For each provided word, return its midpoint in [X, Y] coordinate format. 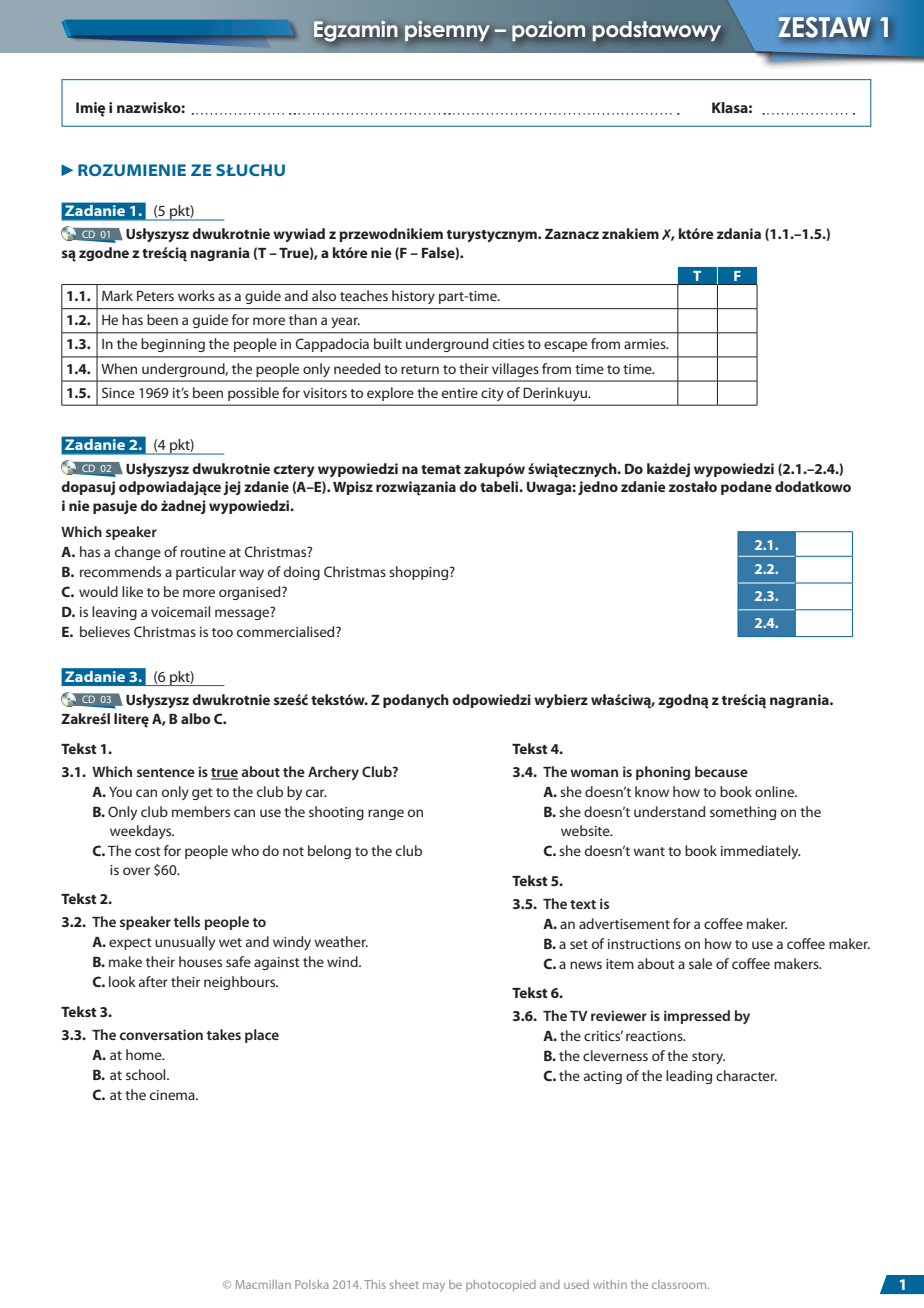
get [202, 794]
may [434, 1287]
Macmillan [263, 1284]
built [388, 343]
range [386, 814]
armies [646, 344]
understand [669, 811]
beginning [173, 345]
